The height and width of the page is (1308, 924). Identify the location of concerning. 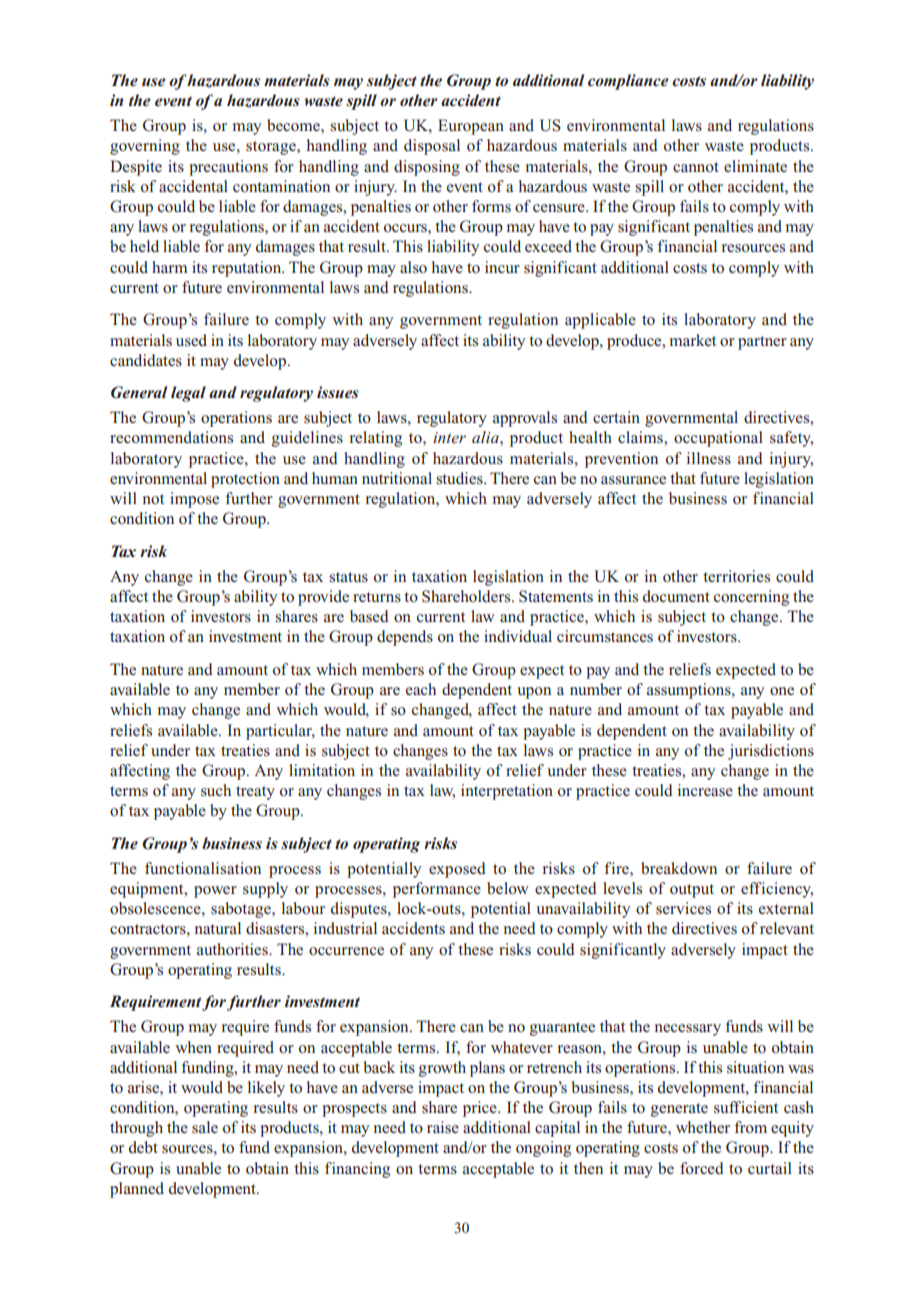
(751, 598).
